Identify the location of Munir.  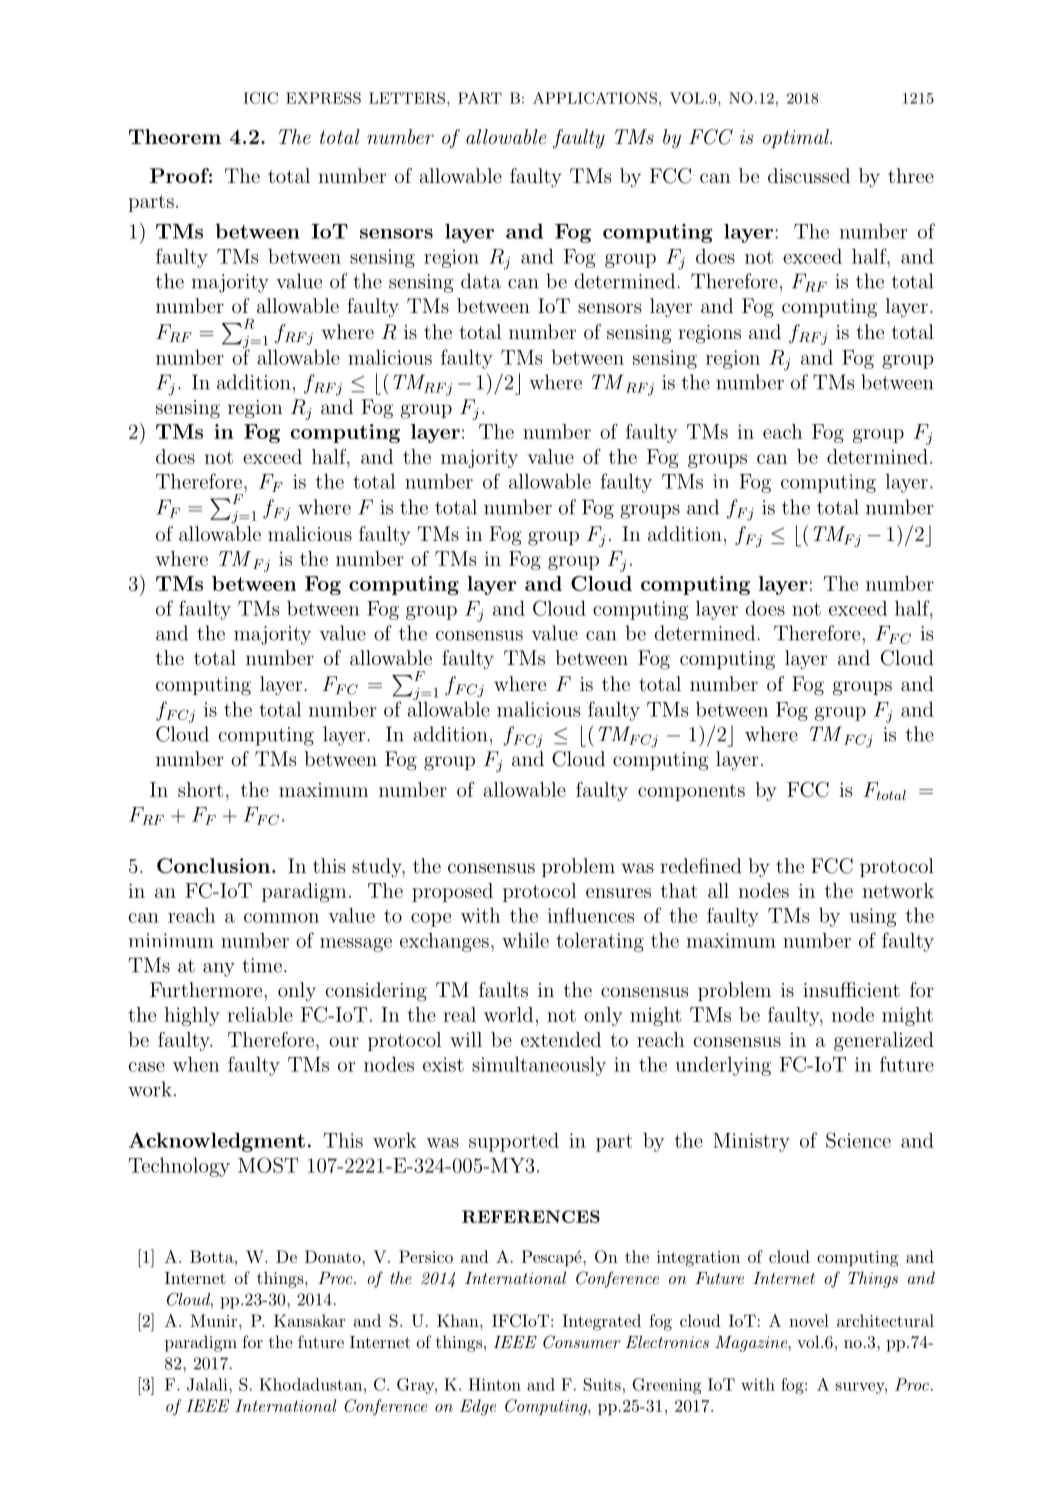
(215, 1320).
